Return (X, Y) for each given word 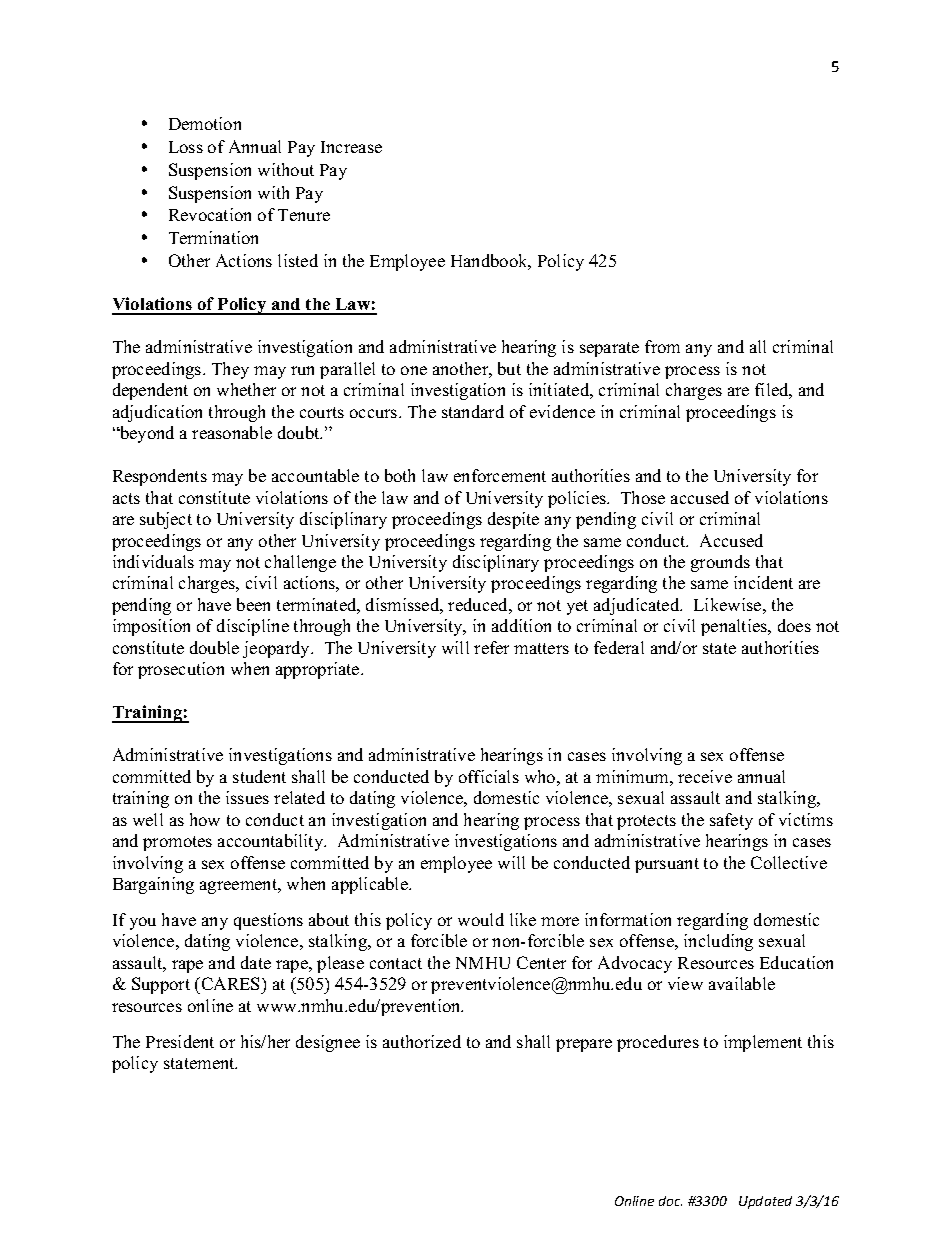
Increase (351, 147)
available (742, 983)
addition (521, 625)
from (662, 346)
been (253, 604)
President (180, 1041)
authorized (422, 1041)
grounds (720, 563)
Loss (186, 147)
